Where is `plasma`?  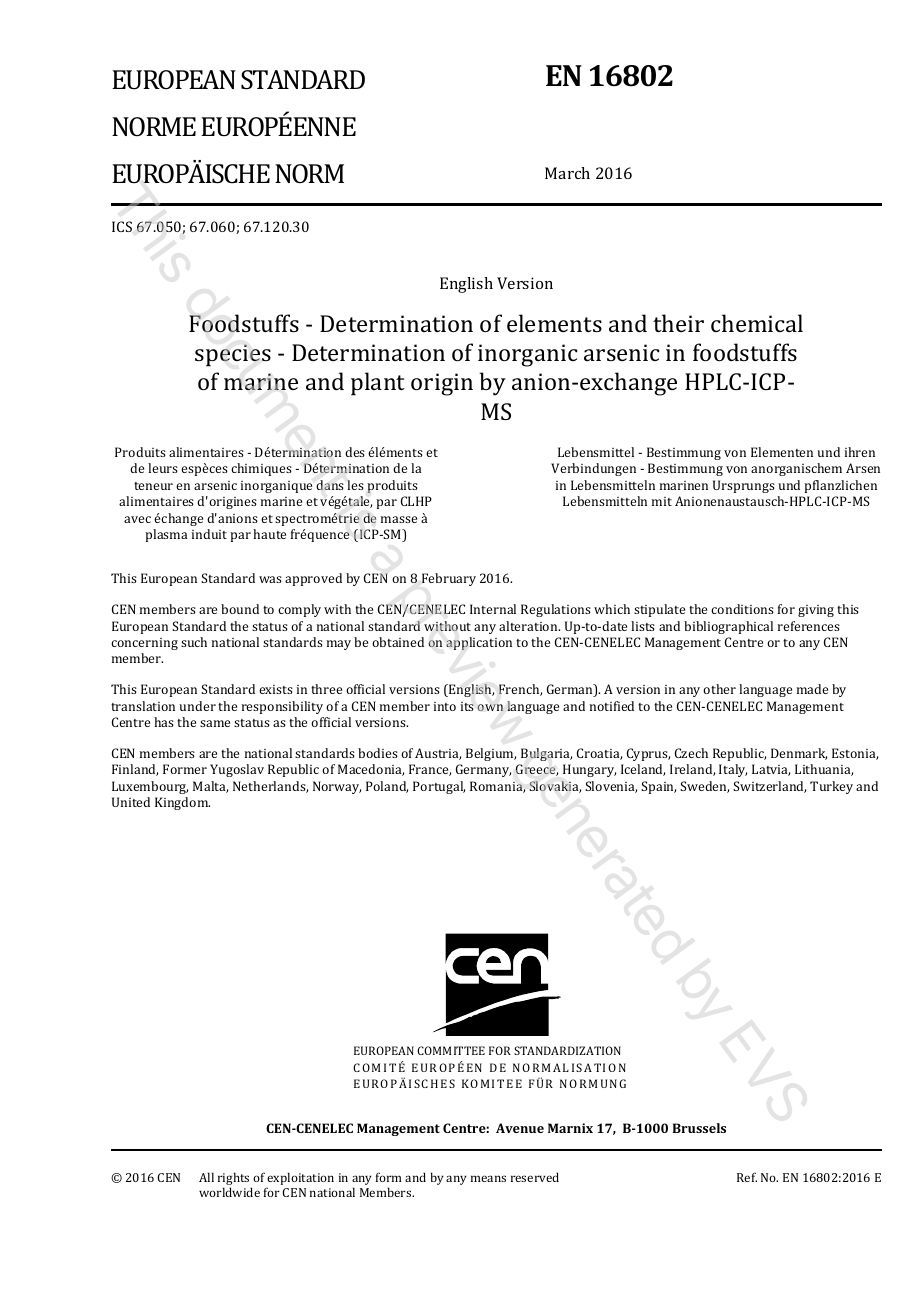
plasma is located at coordinates (166, 535).
